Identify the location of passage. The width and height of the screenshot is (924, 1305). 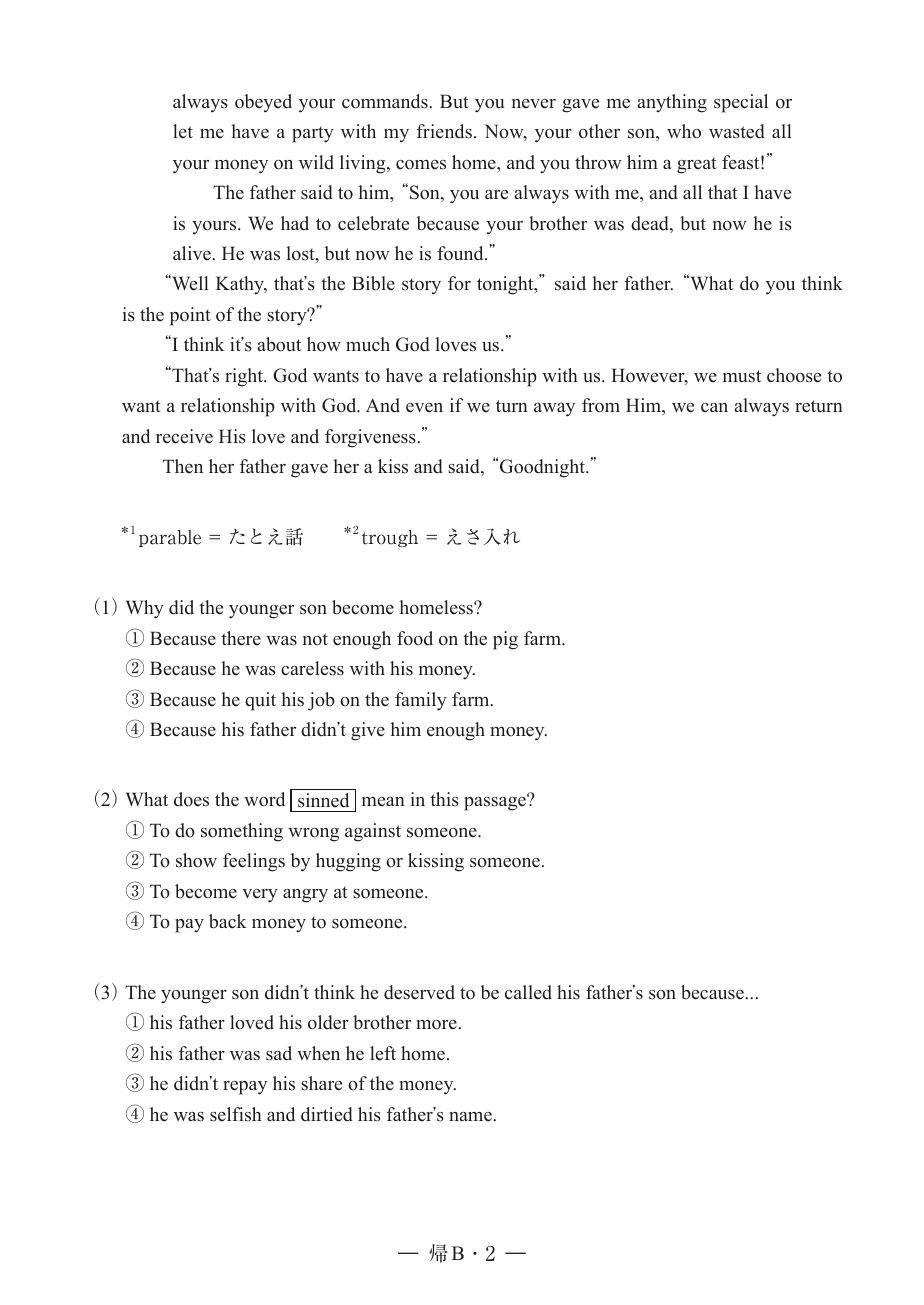
(496, 803).
